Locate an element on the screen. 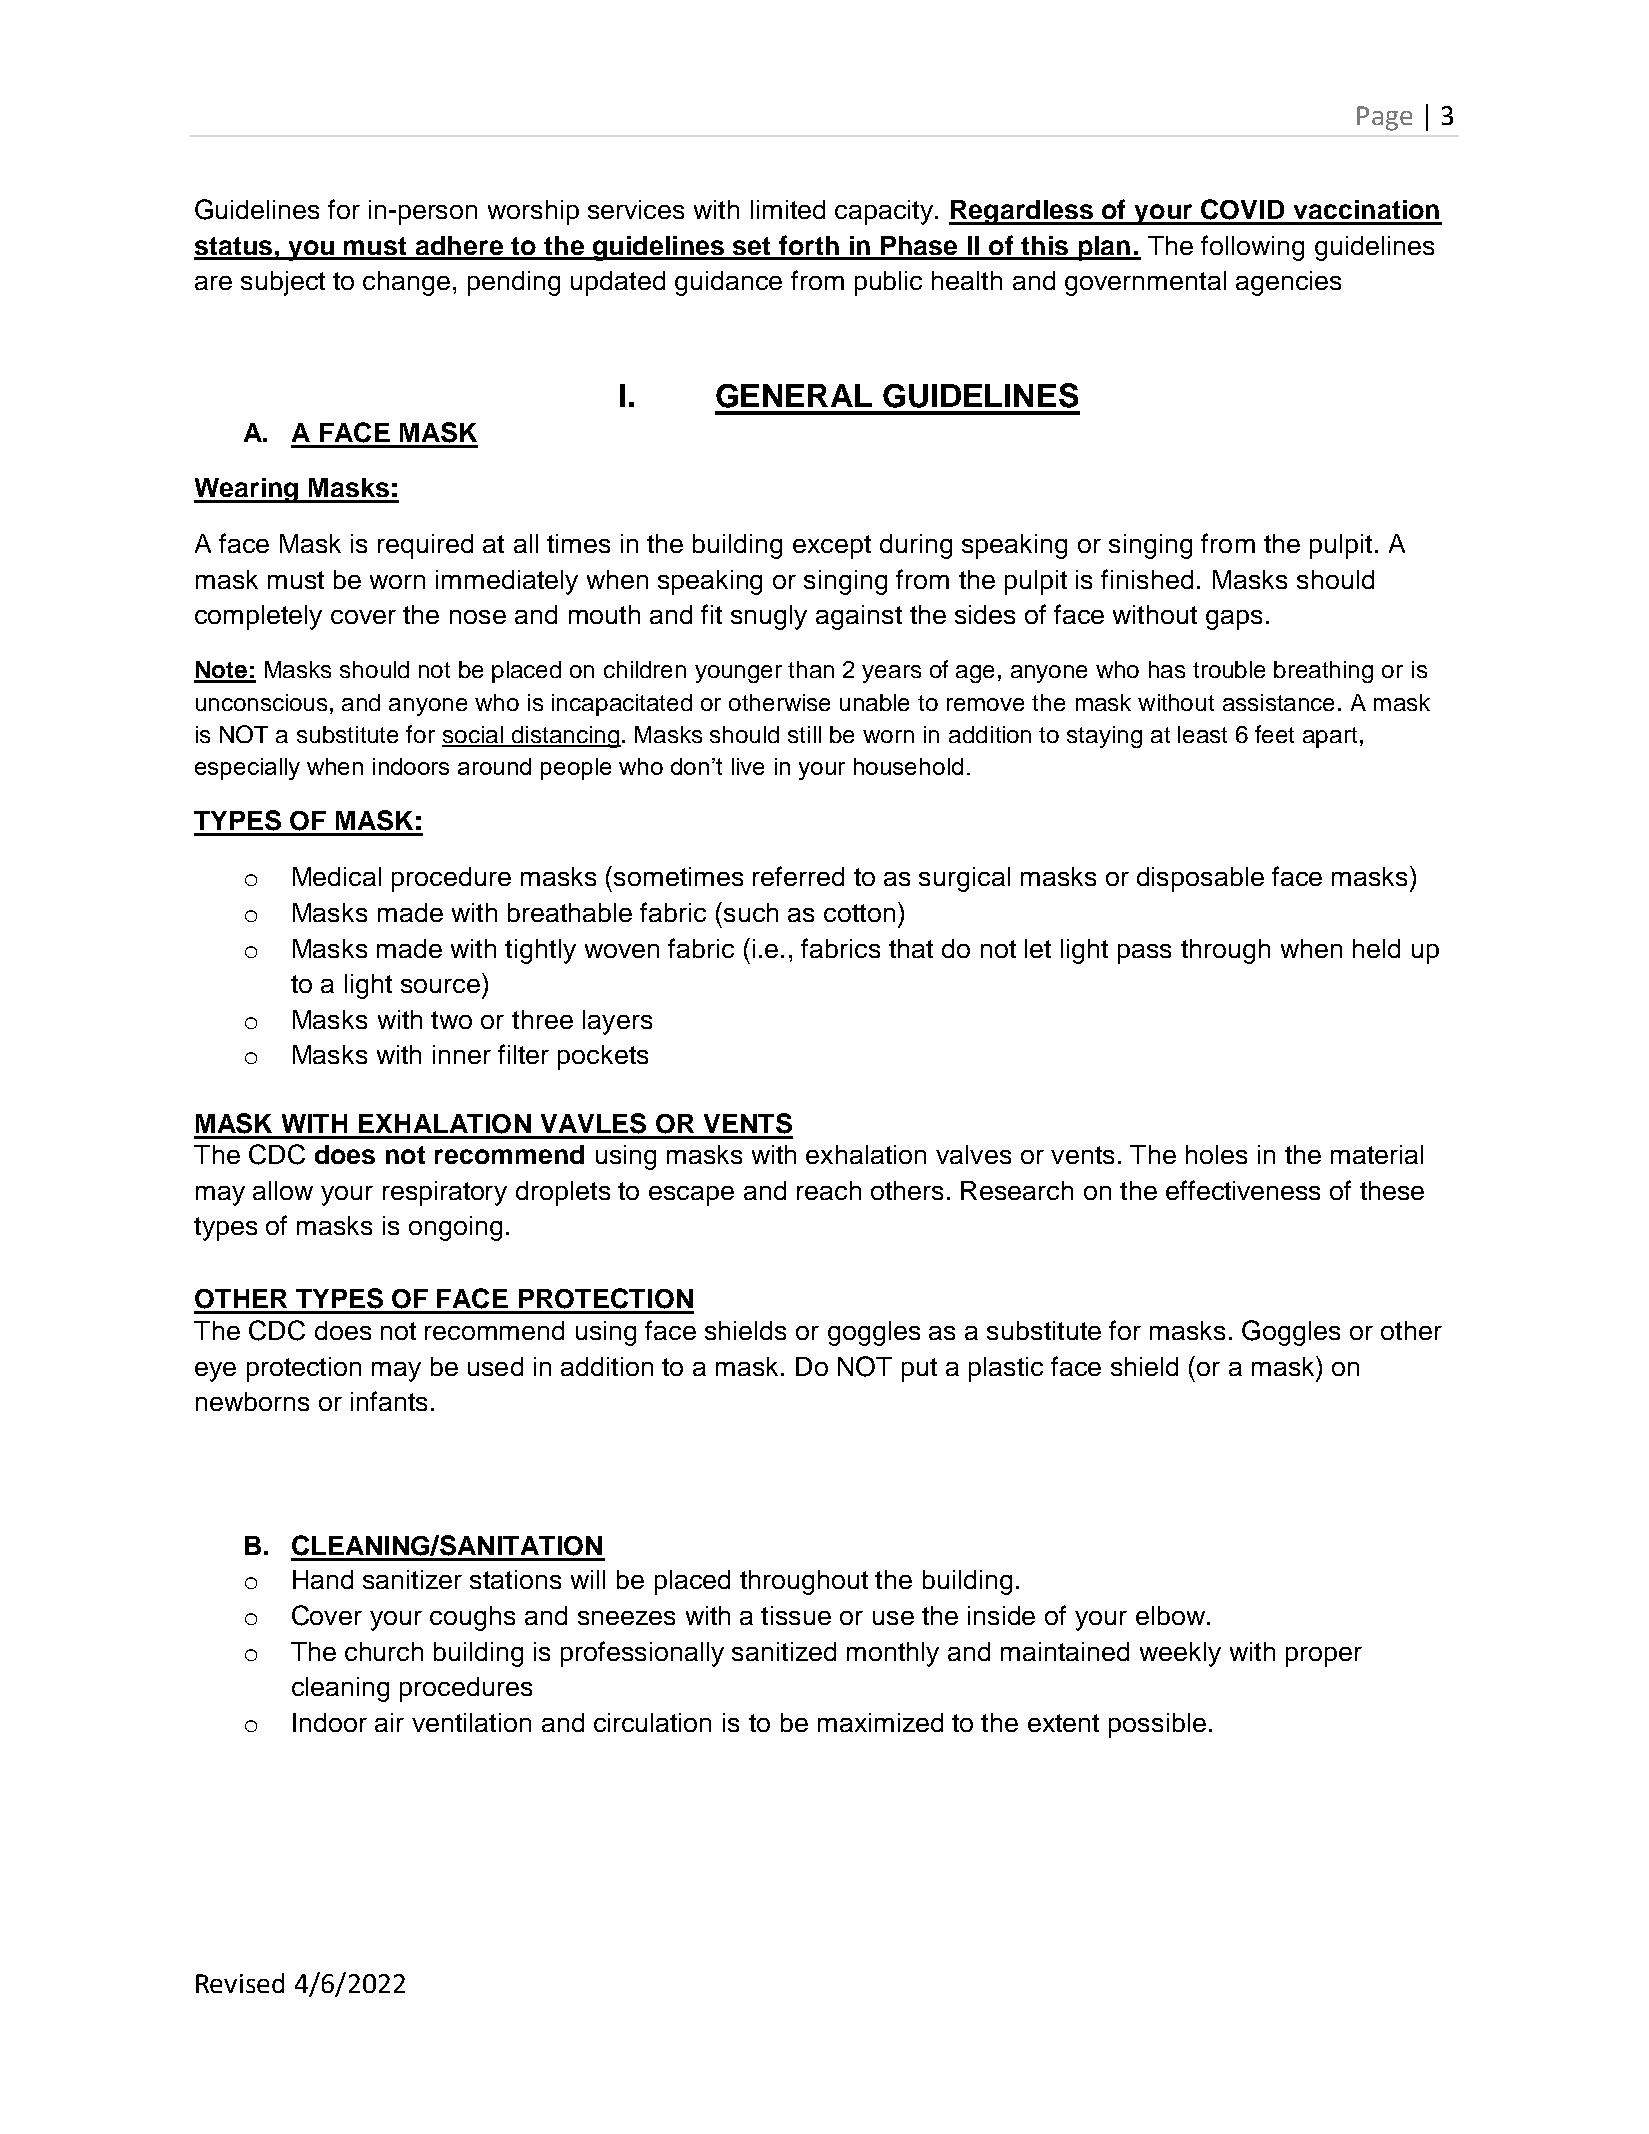 Image resolution: width=1649 pixels, height=2134 pixels. following is located at coordinates (1252, 248).
